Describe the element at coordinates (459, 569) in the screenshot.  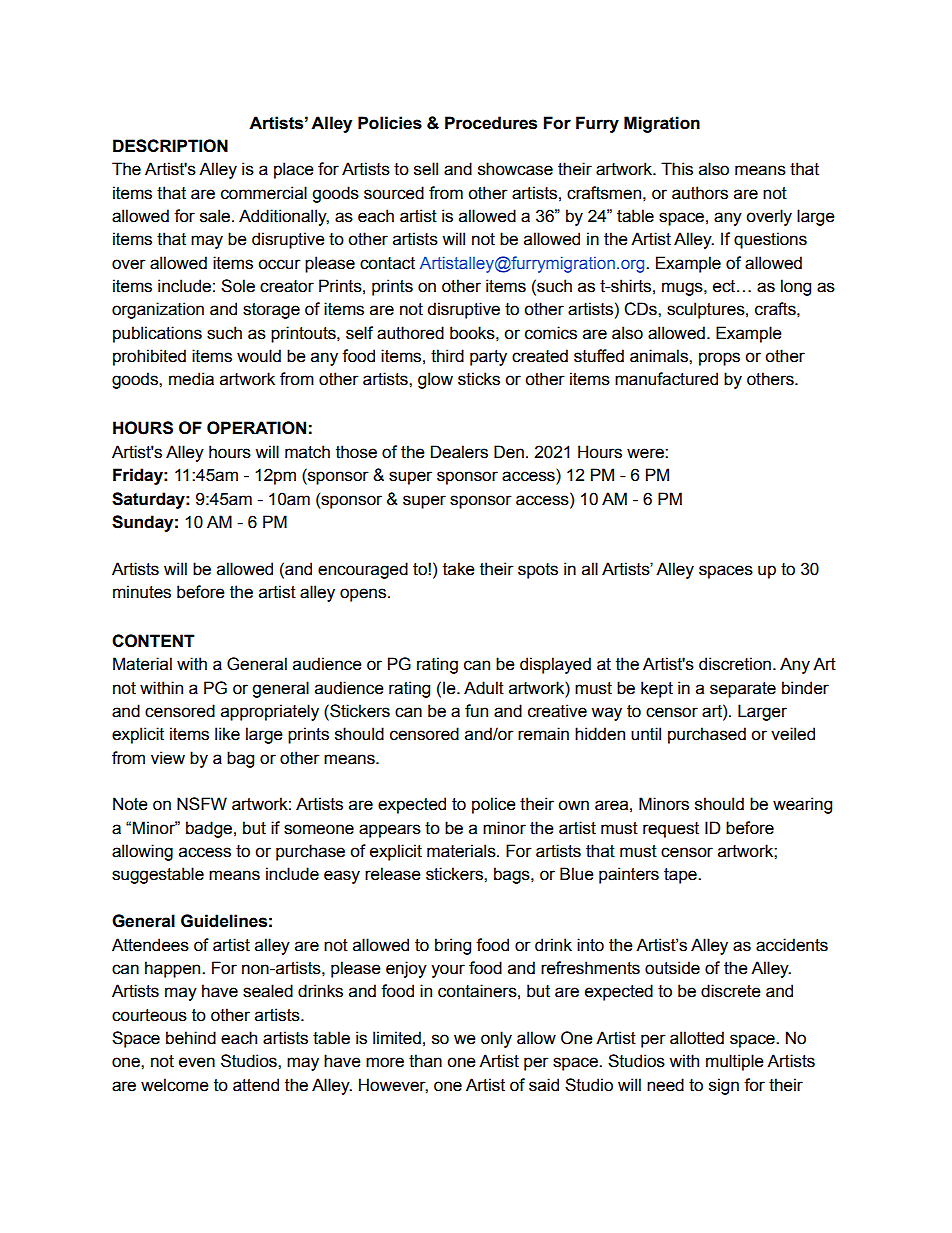
I see `take` at that location.
